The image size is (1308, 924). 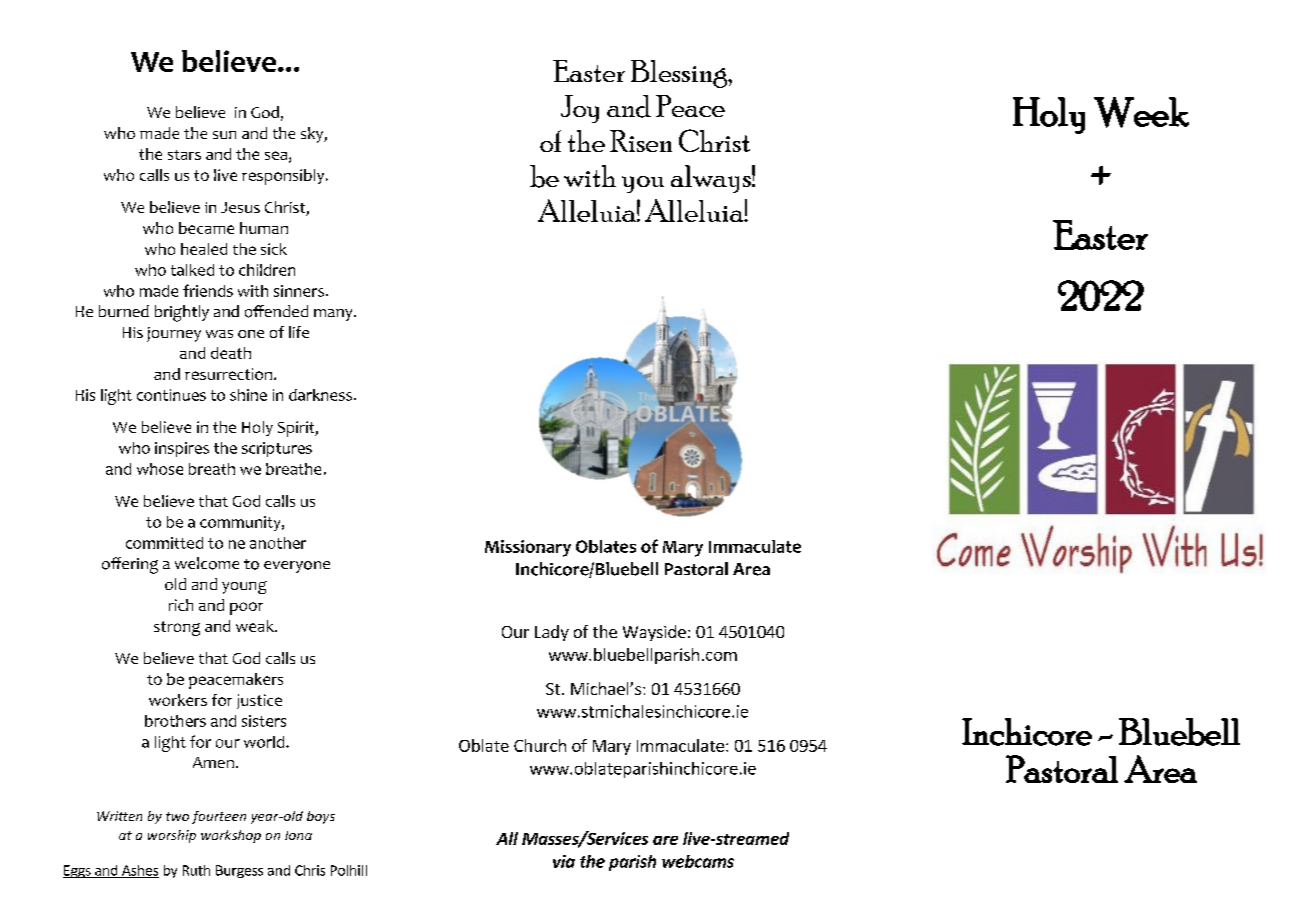 What do you see at coordinates (641, 141) in the screenshot?
I see `Risen` at bounding box center [641, 141].
